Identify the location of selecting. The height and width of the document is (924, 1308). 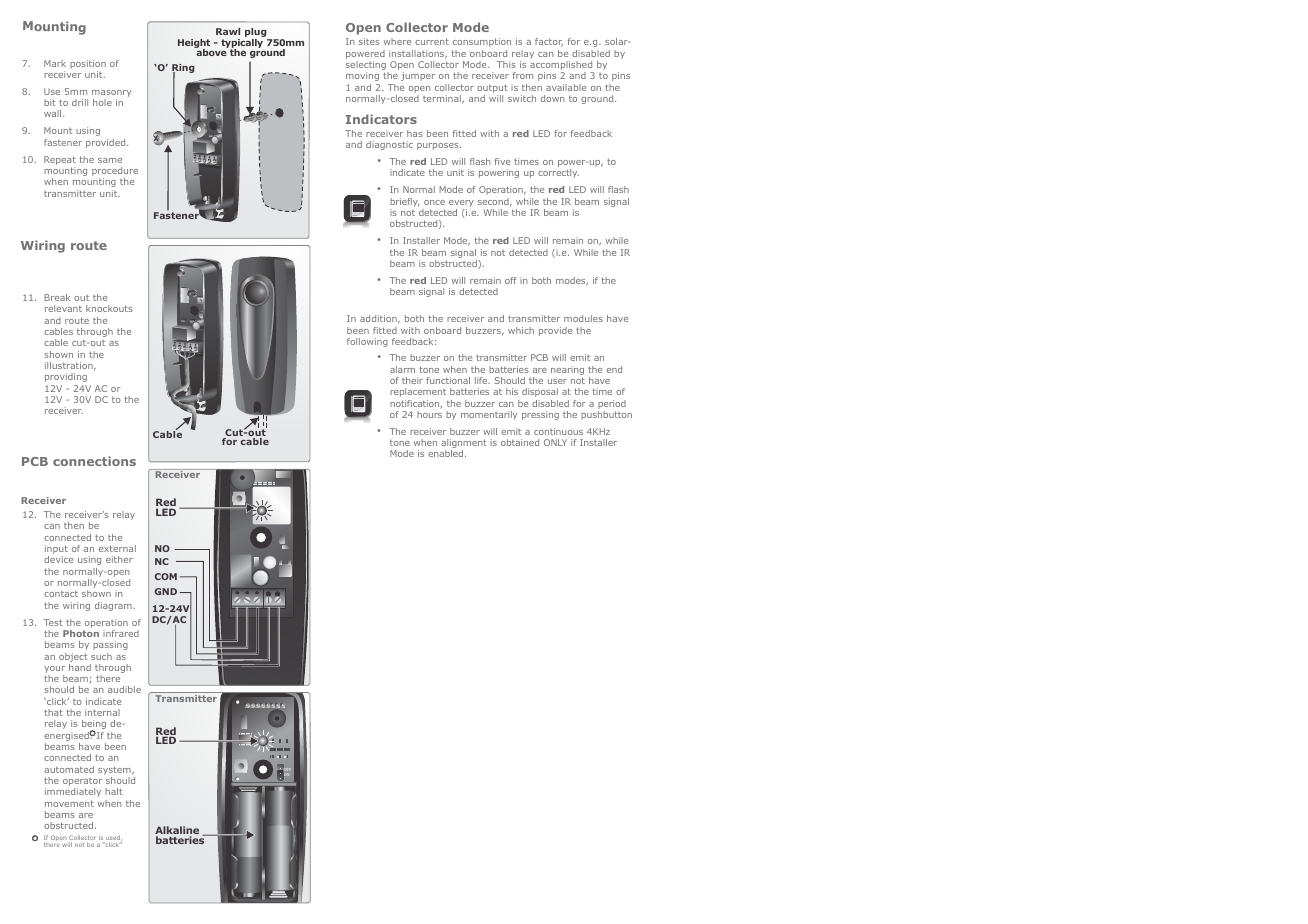
(367, 67).
